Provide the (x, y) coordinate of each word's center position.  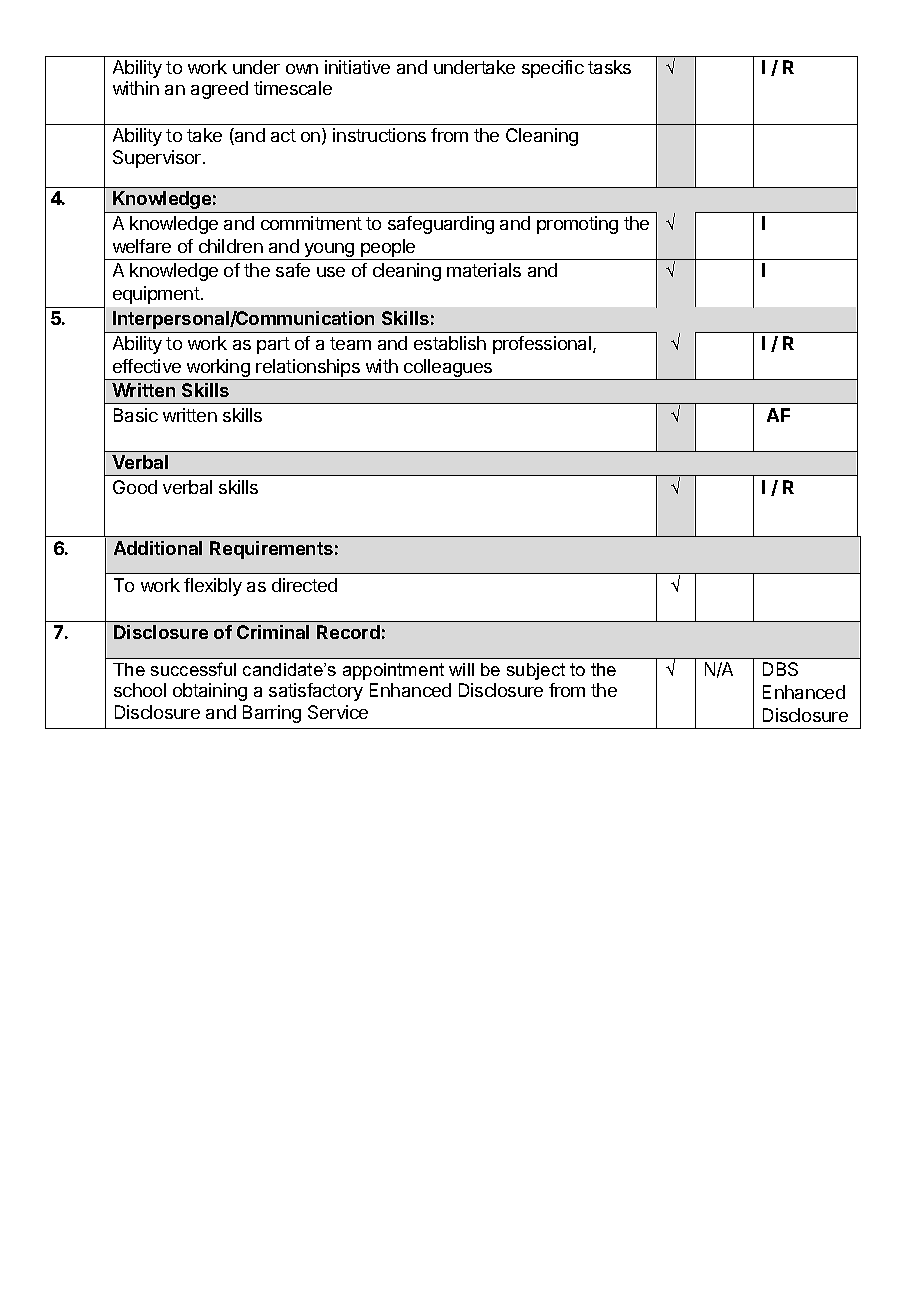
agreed (219, 90)
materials (484, 270)
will (461, 669)
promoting (577, 225)
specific (553, 69)
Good (135, 487)
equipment (156, 295)
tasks (609, 67)
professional (543, 345)
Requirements (271, 550)
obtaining (210, 692)
